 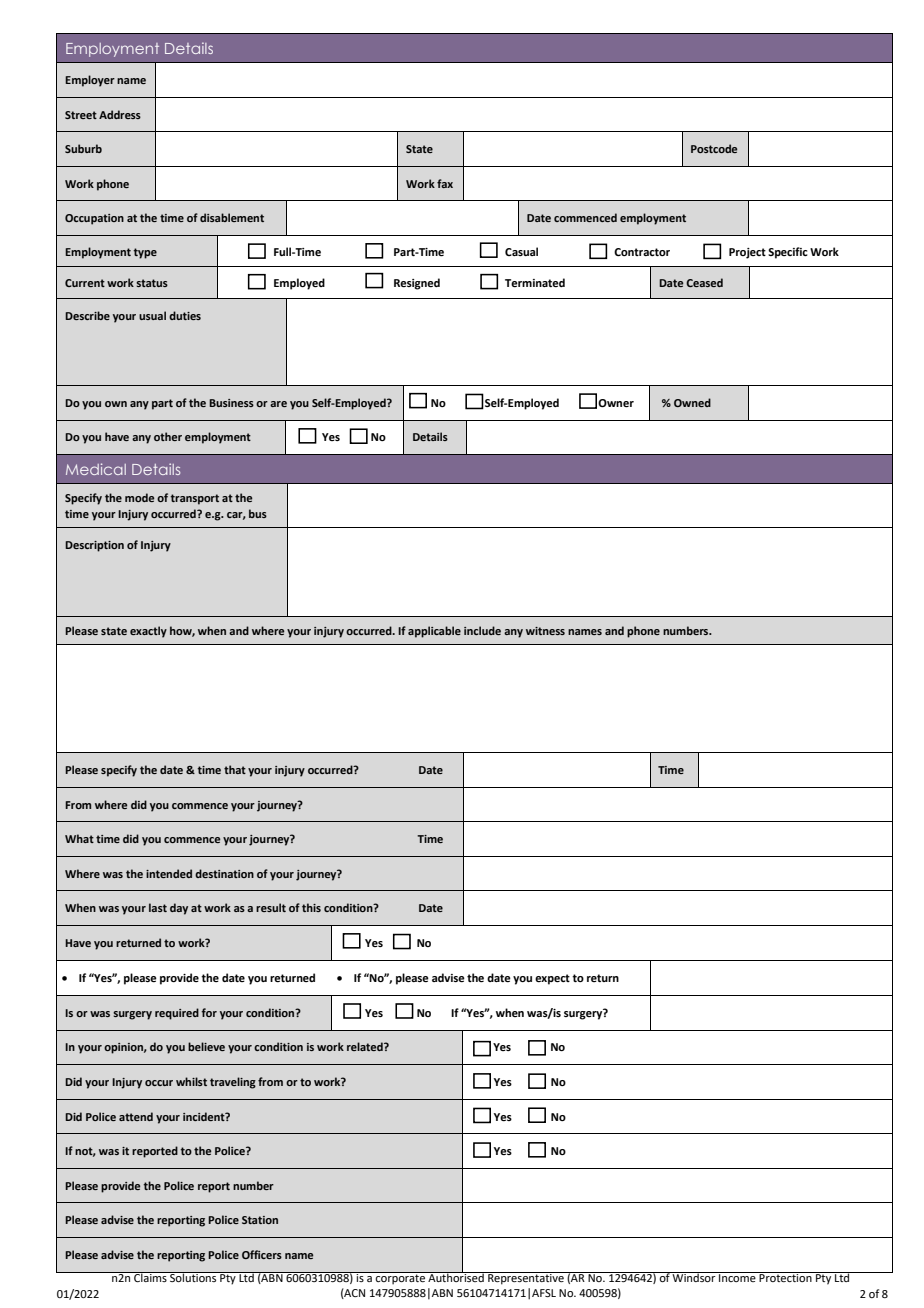 I want to click on expect, so click(x=552, y=979).
